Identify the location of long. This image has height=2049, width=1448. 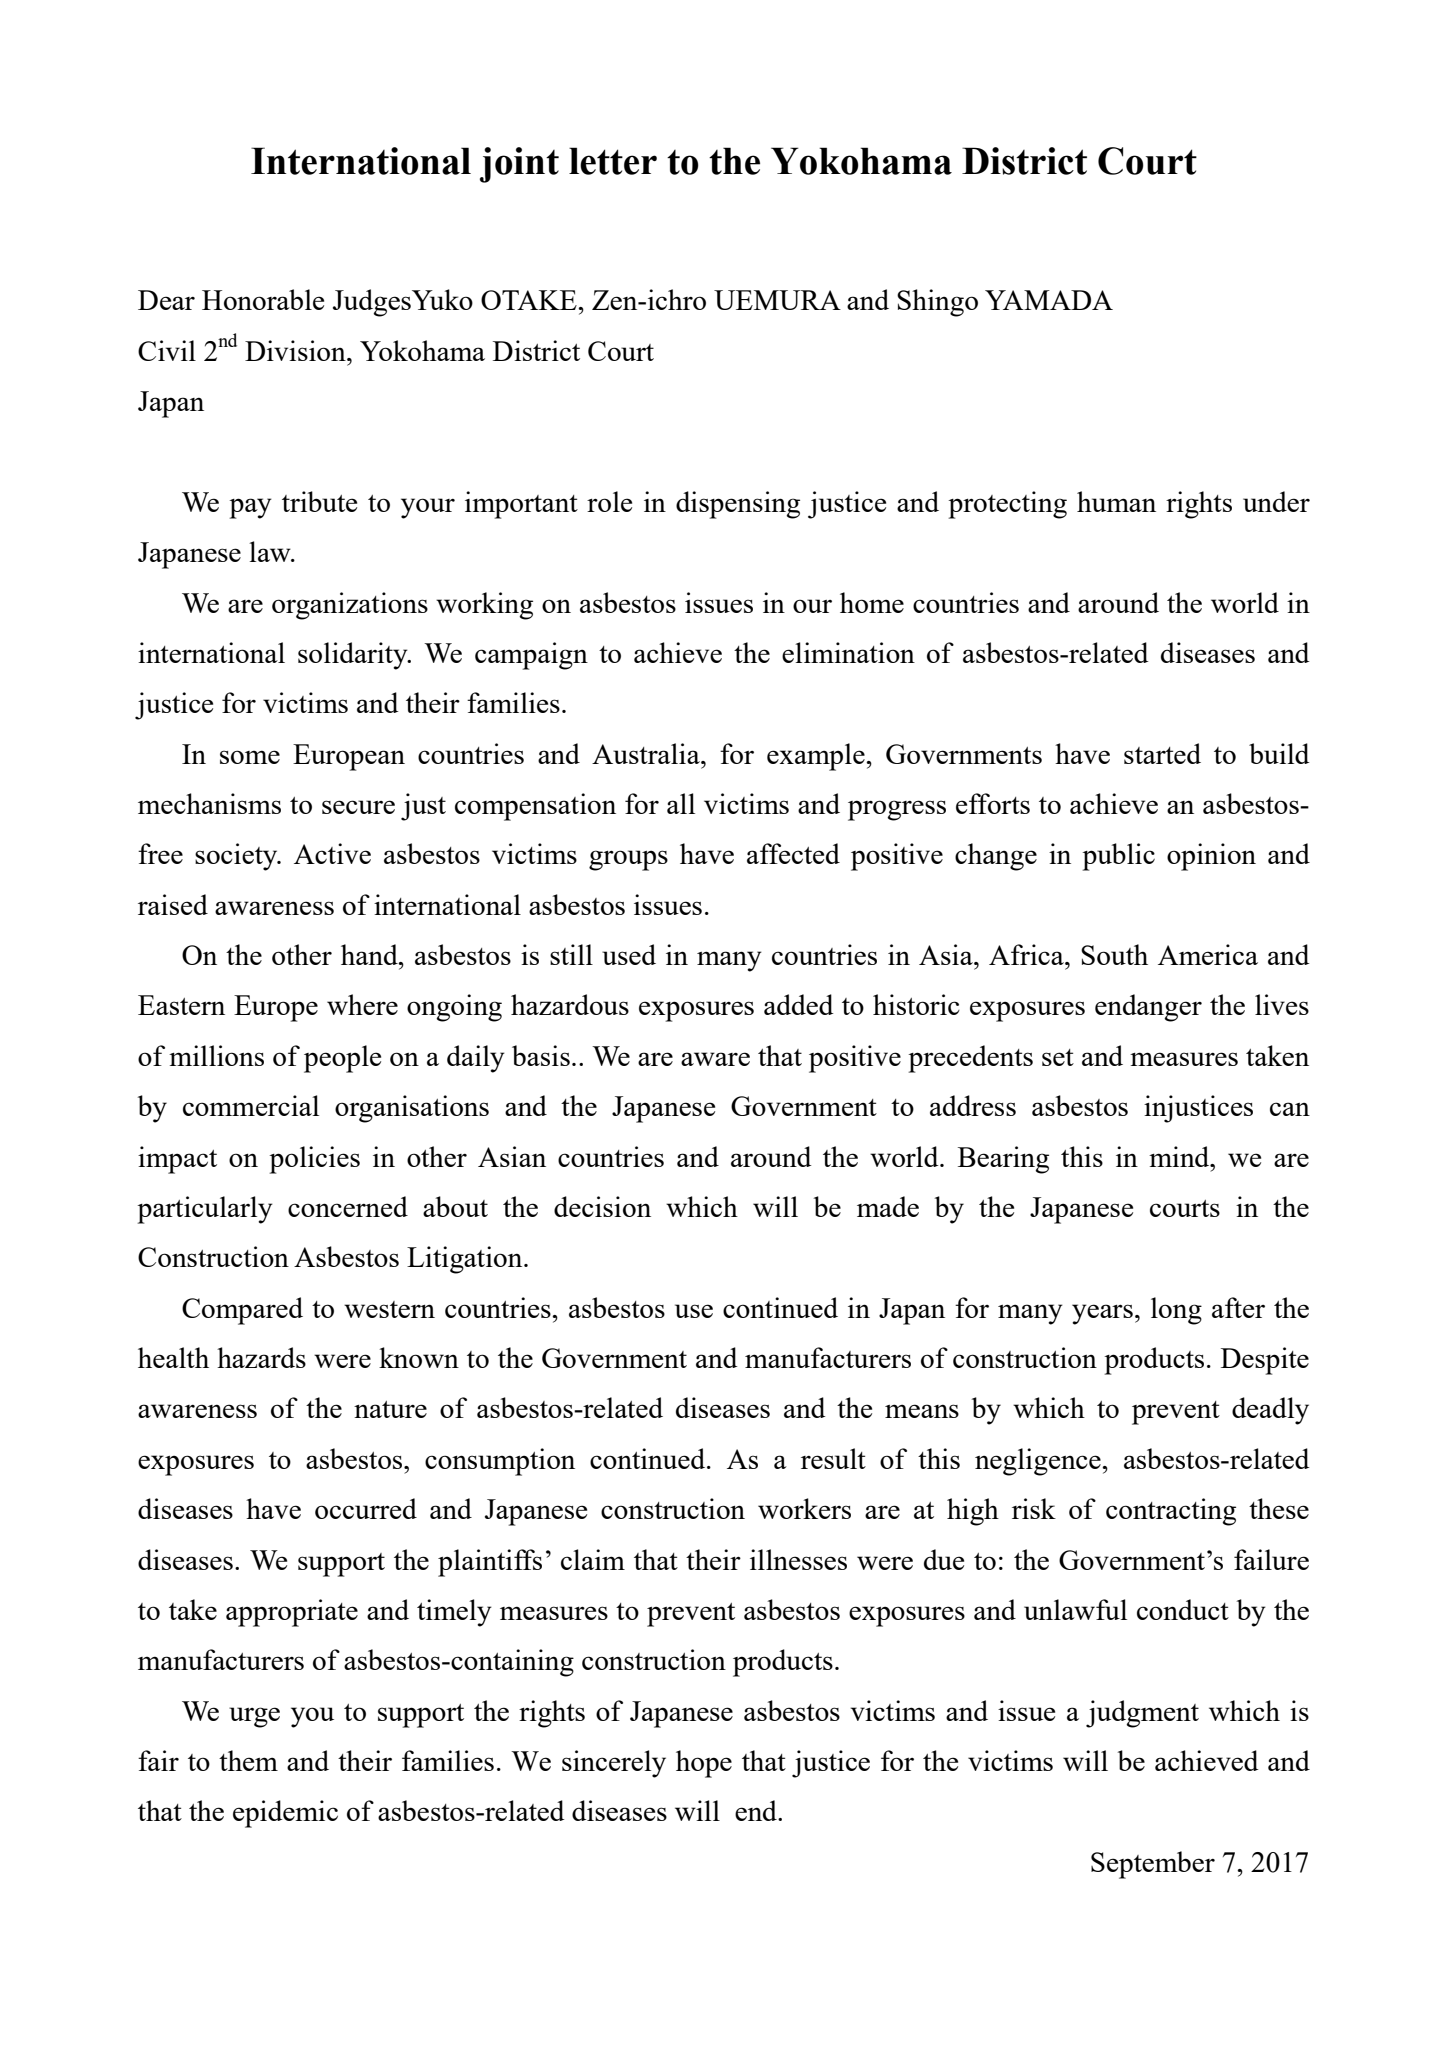
(1176, 1311).
